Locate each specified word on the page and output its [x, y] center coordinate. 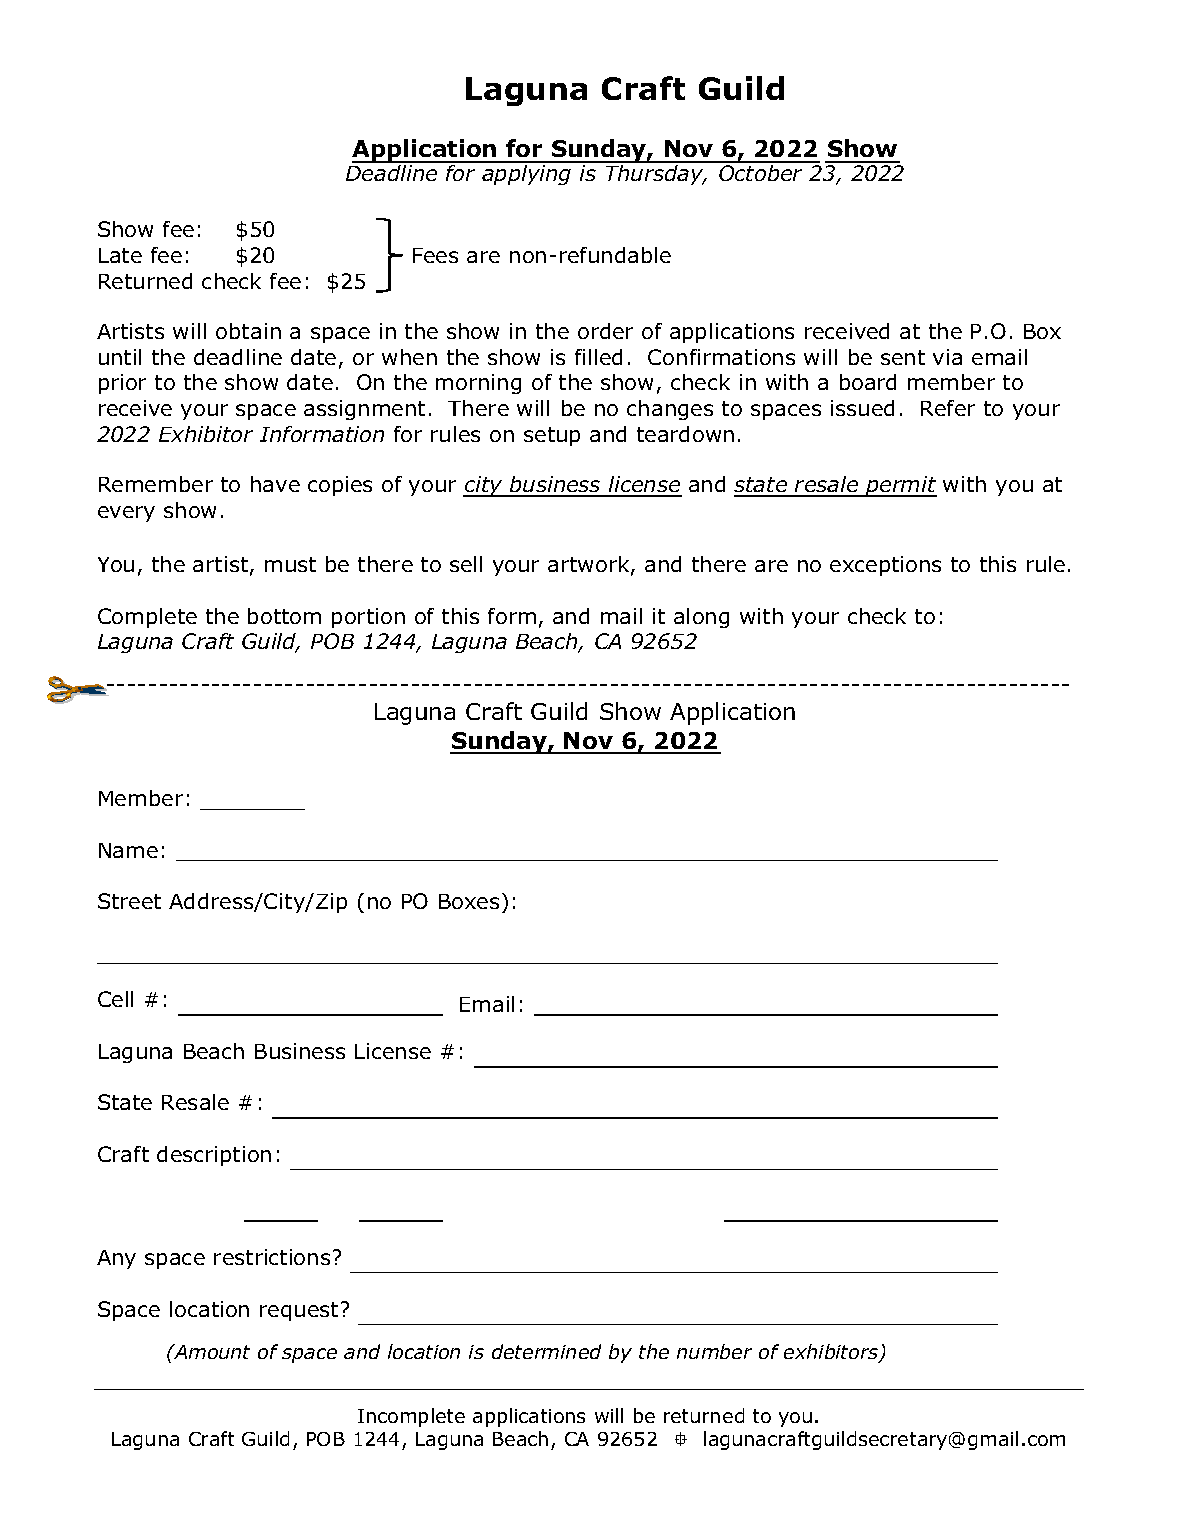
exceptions [885, 566]
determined [546, 1351]
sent [903, 357]
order [605, 331]
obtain [248, 331]
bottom [284, 616]
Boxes [469, 901]
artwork [590, 565]
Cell [115, 999]
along [701, 618]
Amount [211, 1351]
